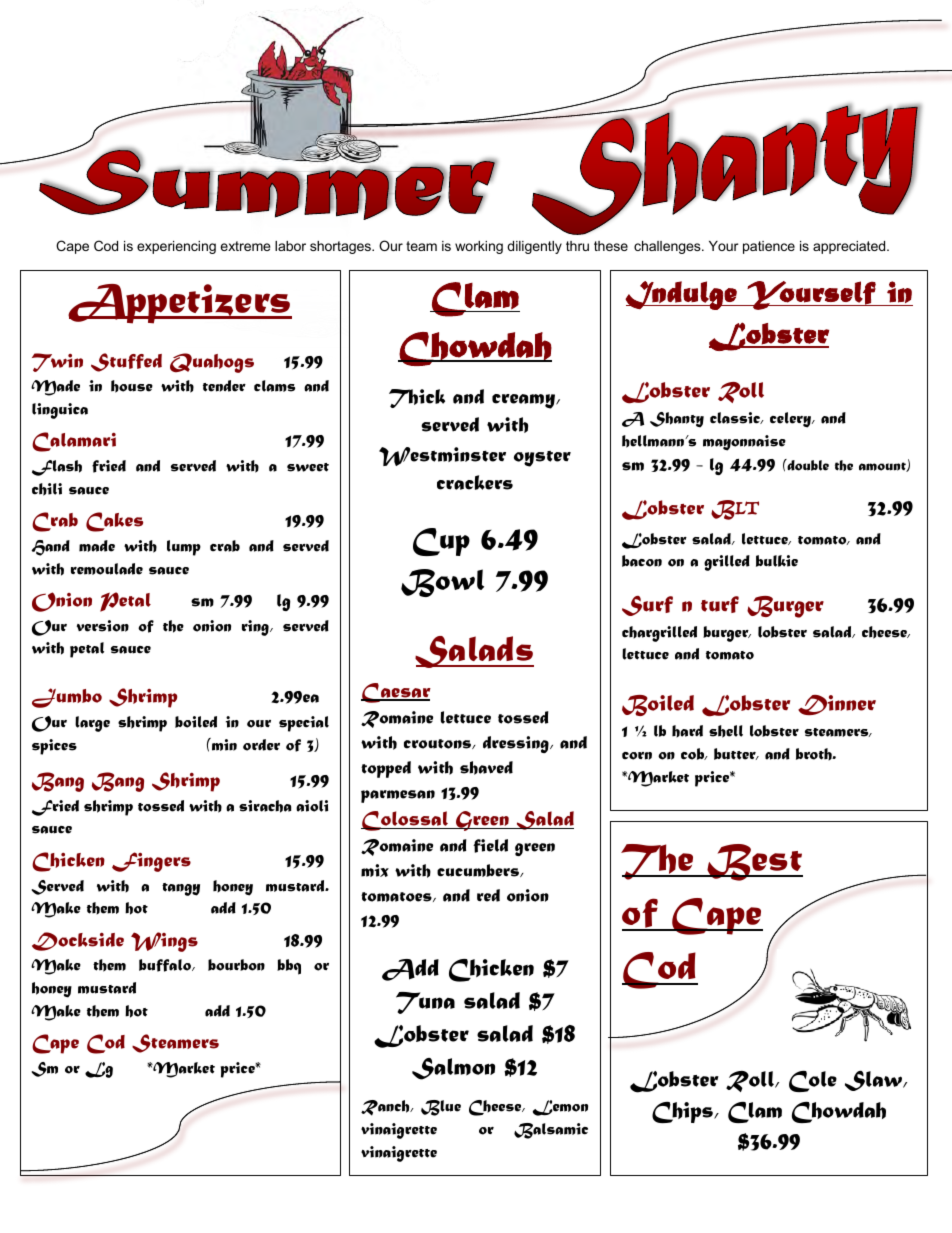  I want to click on Ranch, so click(386, 1108).
